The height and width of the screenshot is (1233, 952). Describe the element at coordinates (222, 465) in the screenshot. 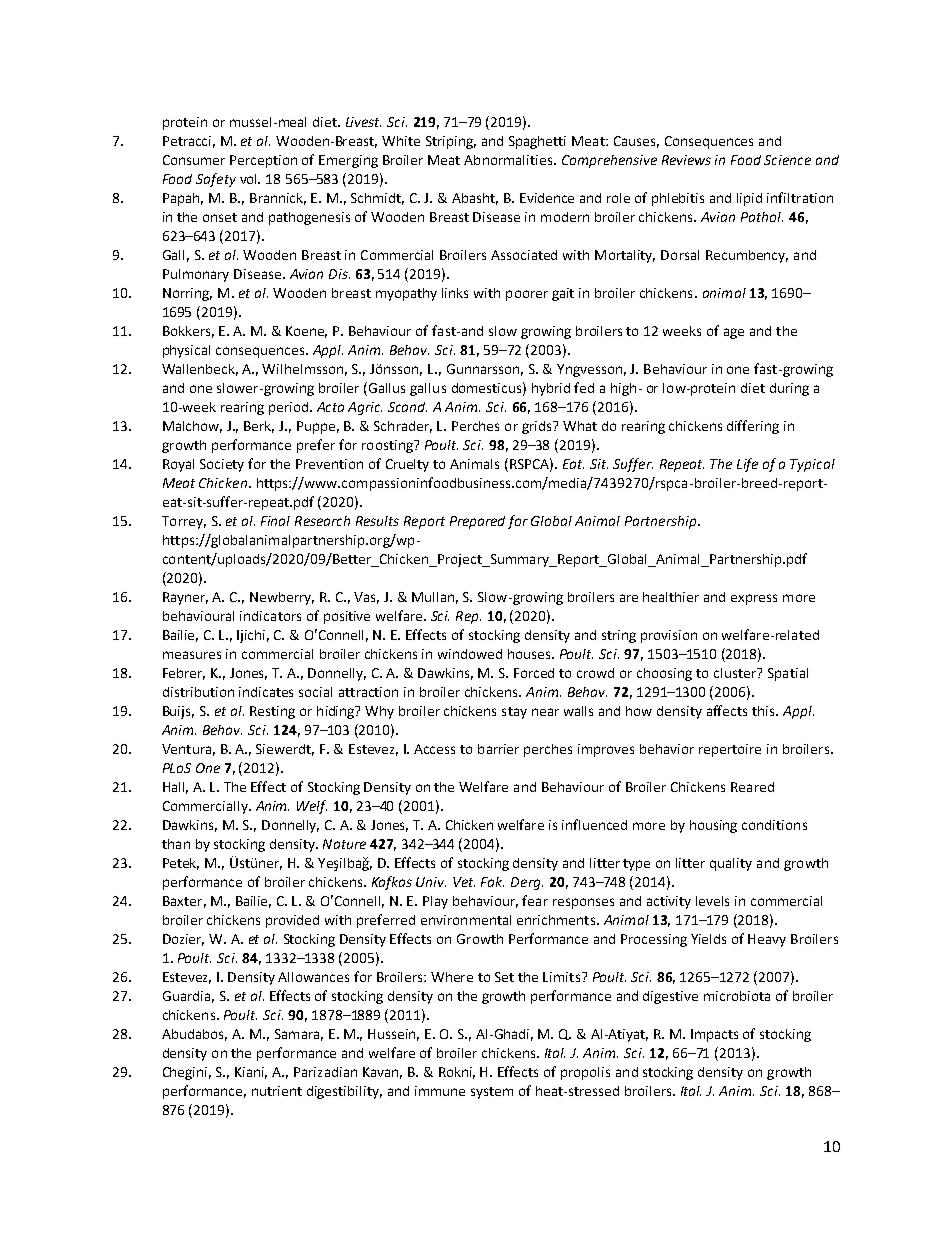

I see `Society` at that location.
